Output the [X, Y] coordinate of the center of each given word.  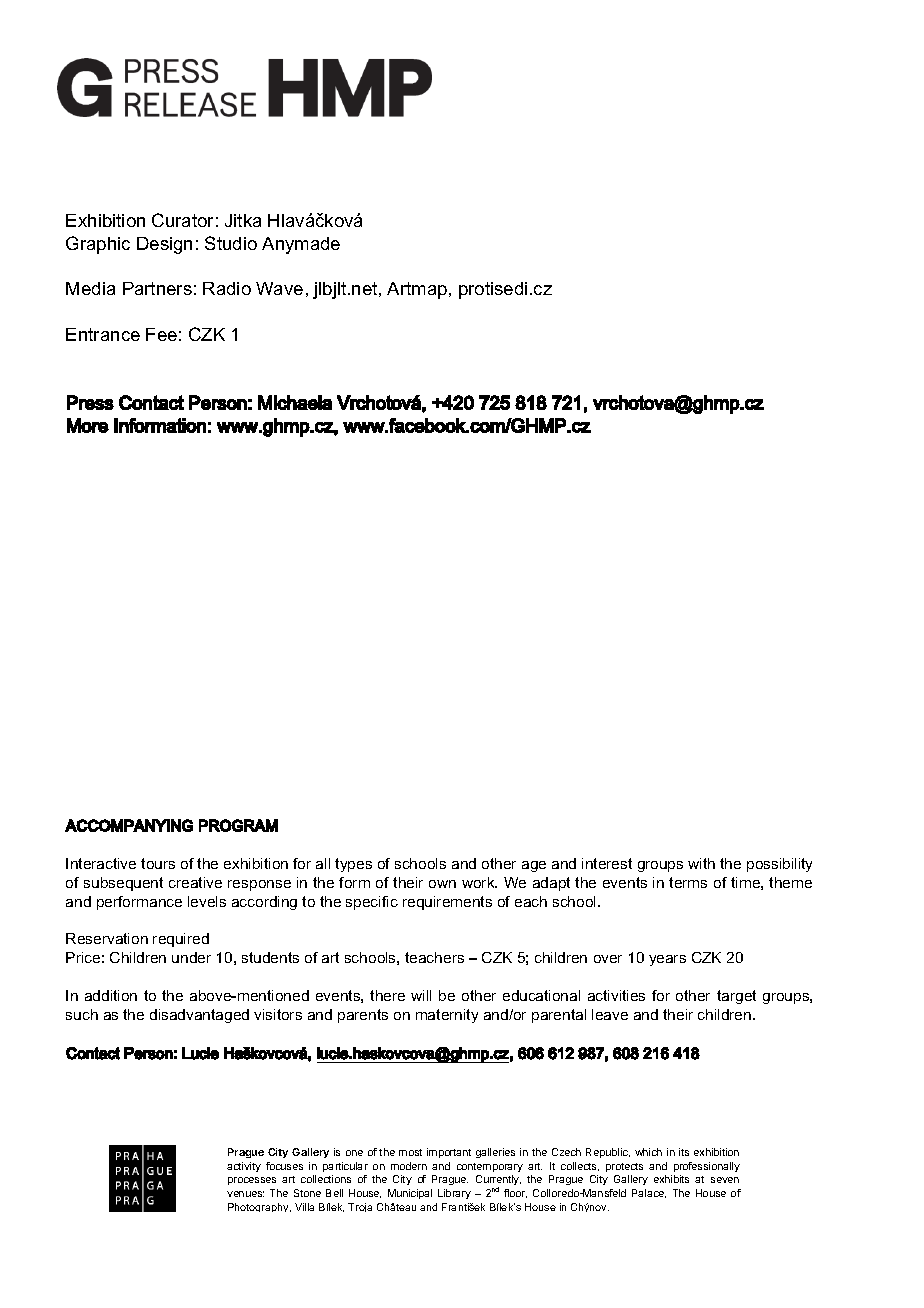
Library [454, 1194]
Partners [157, 288]
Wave [279, 288]
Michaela [295, 402]
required [181, 940]
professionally [707, 1167]
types [353, 865]
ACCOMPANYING [129, 825]
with [701, 863]
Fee [161, 334]
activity [244, 1167]
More [88, 425]
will [421, 995]
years [667, 960]
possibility [779, 865]
